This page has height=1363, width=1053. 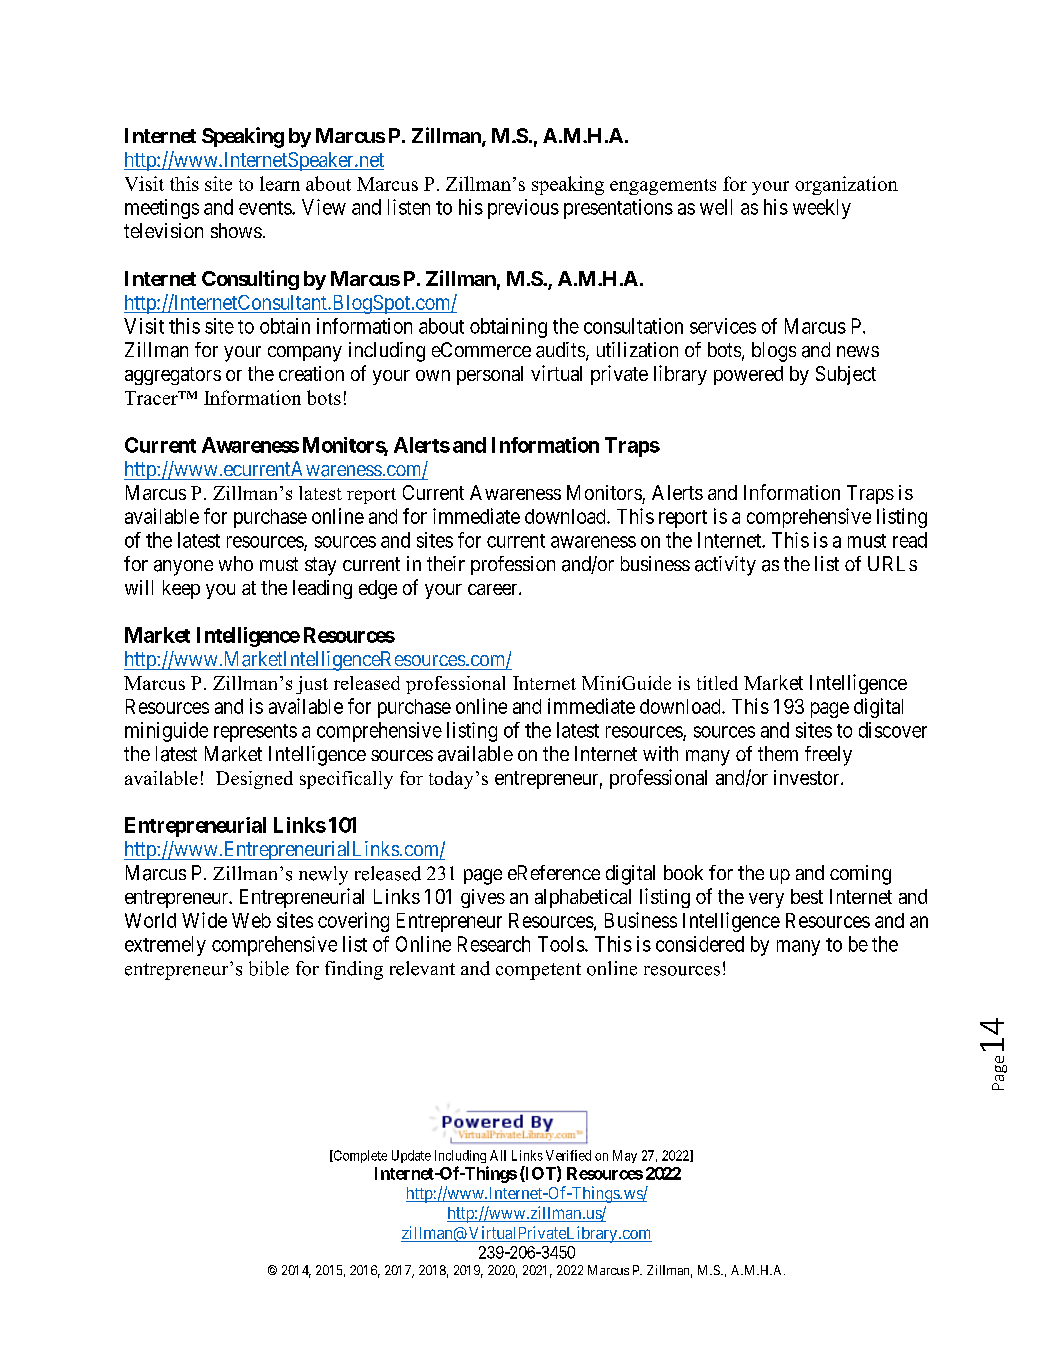 What do you see at coordinates (494, 589) in the page?
I see `career` at bounding box center [494, 589].
